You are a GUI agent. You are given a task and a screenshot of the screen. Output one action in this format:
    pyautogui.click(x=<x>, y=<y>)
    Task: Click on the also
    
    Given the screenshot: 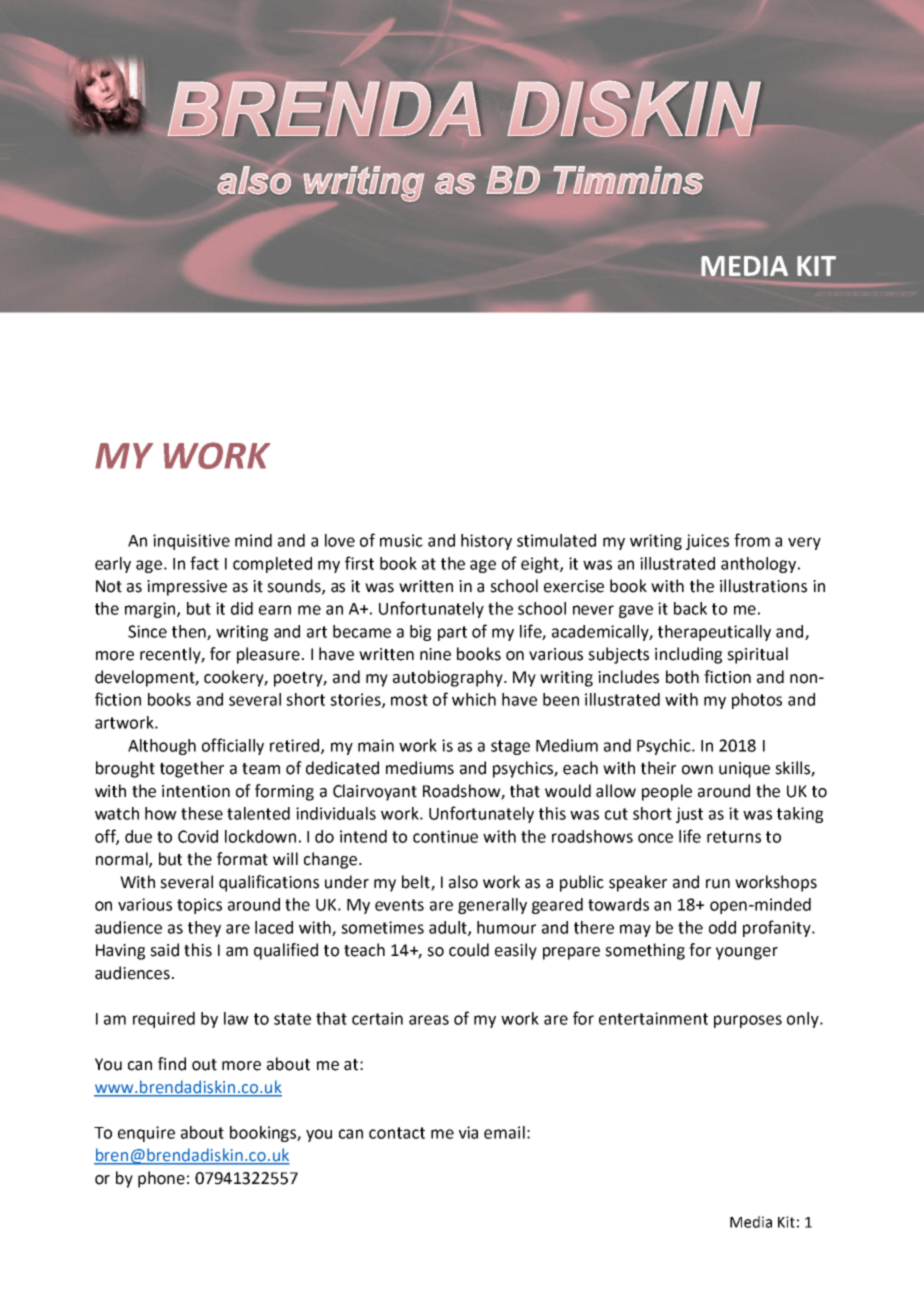 What is the action you would take?
    pyautogui.click(x=463, y=882)
